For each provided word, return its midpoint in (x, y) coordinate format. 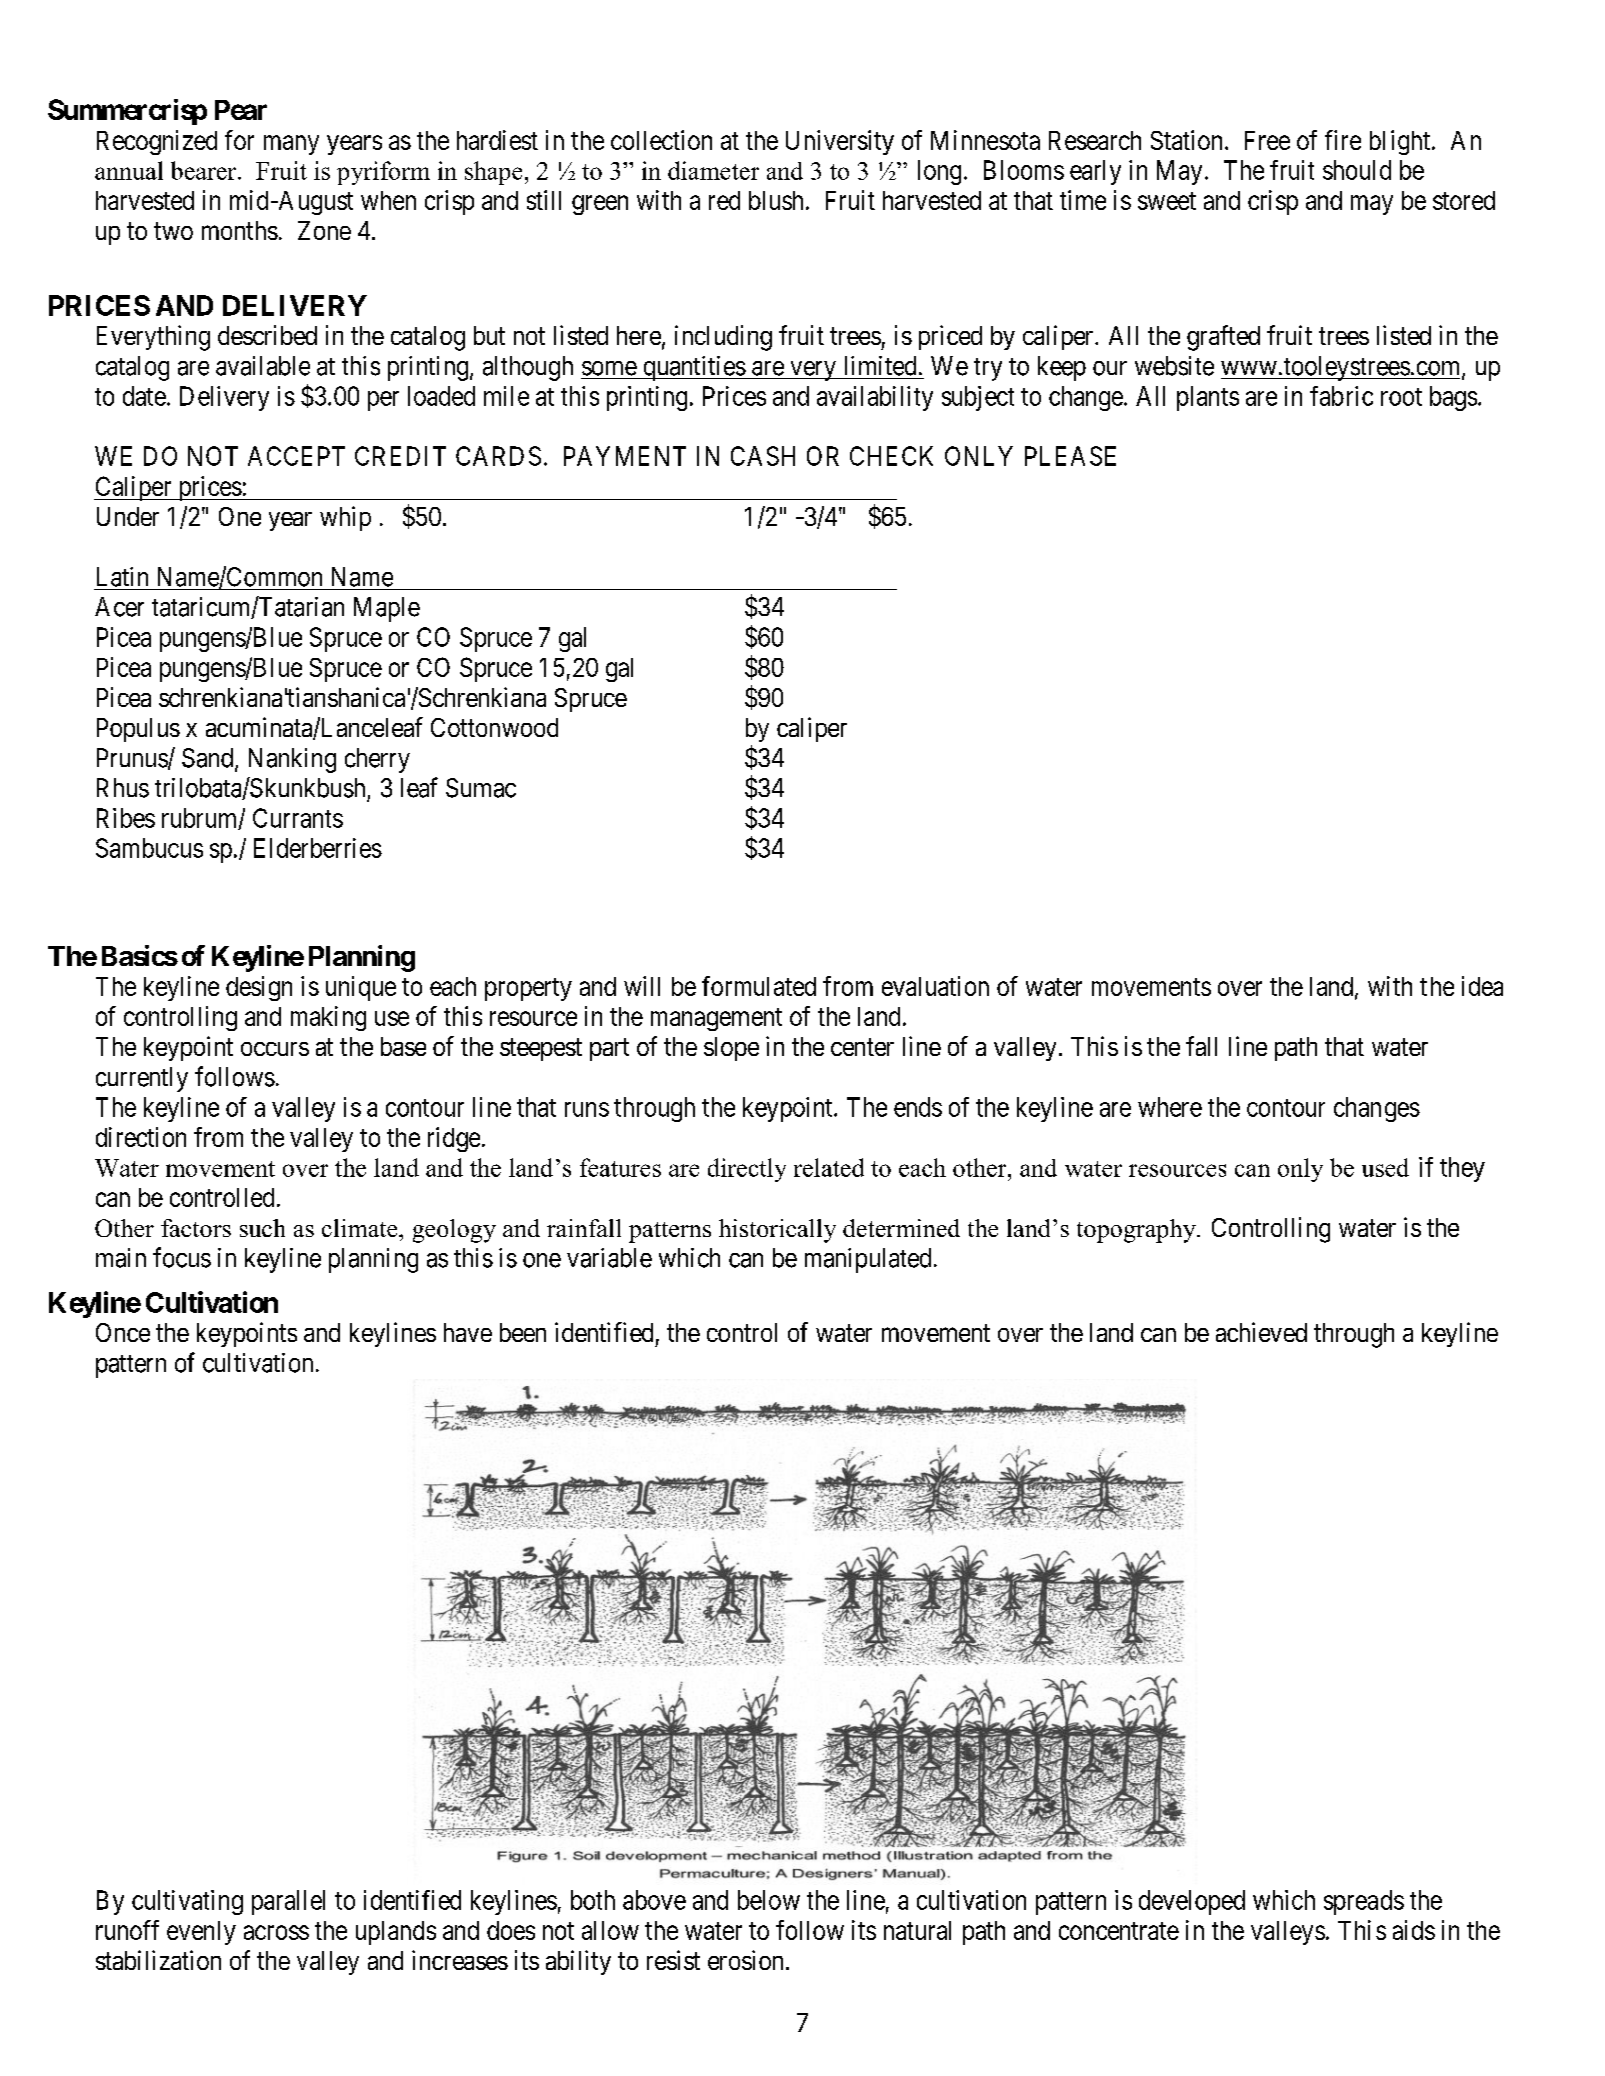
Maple (387, 609)
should (1357, 170)
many (291, 145)
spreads (1364, 1902)
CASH (763, 456)
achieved (1261, 1332)
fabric (1341, 396)
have (468, 1332)
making (328, 1018)
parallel (288, 1902)
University (840, 142)
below (769, 1900)
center (862, 1047)
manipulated (868, 1260)
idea (1482, 986)
